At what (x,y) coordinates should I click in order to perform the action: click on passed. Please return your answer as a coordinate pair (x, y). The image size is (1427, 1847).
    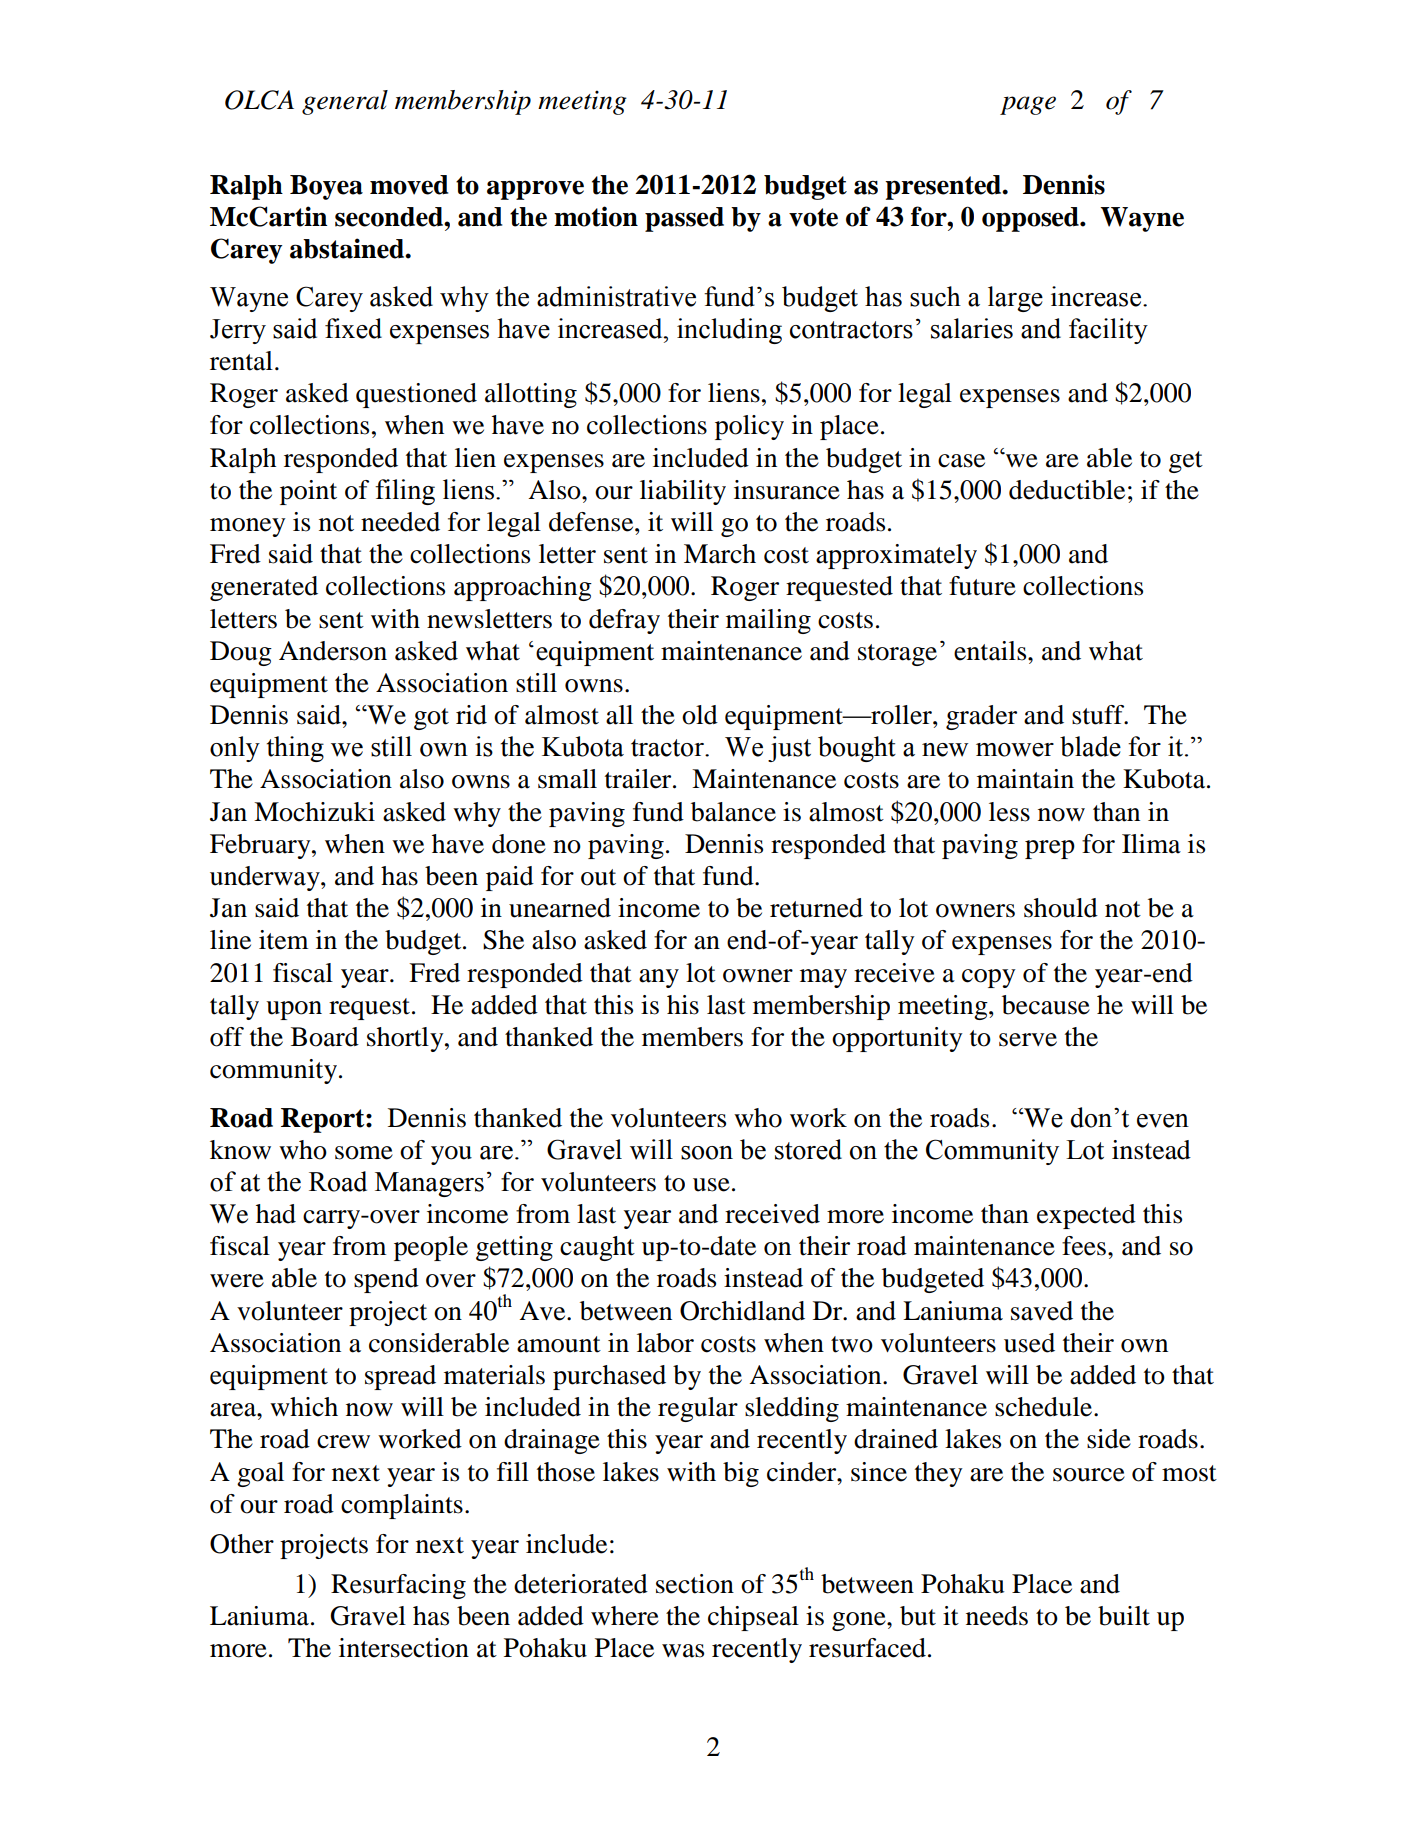
    Looking at the image, I should click on (684, 219).
